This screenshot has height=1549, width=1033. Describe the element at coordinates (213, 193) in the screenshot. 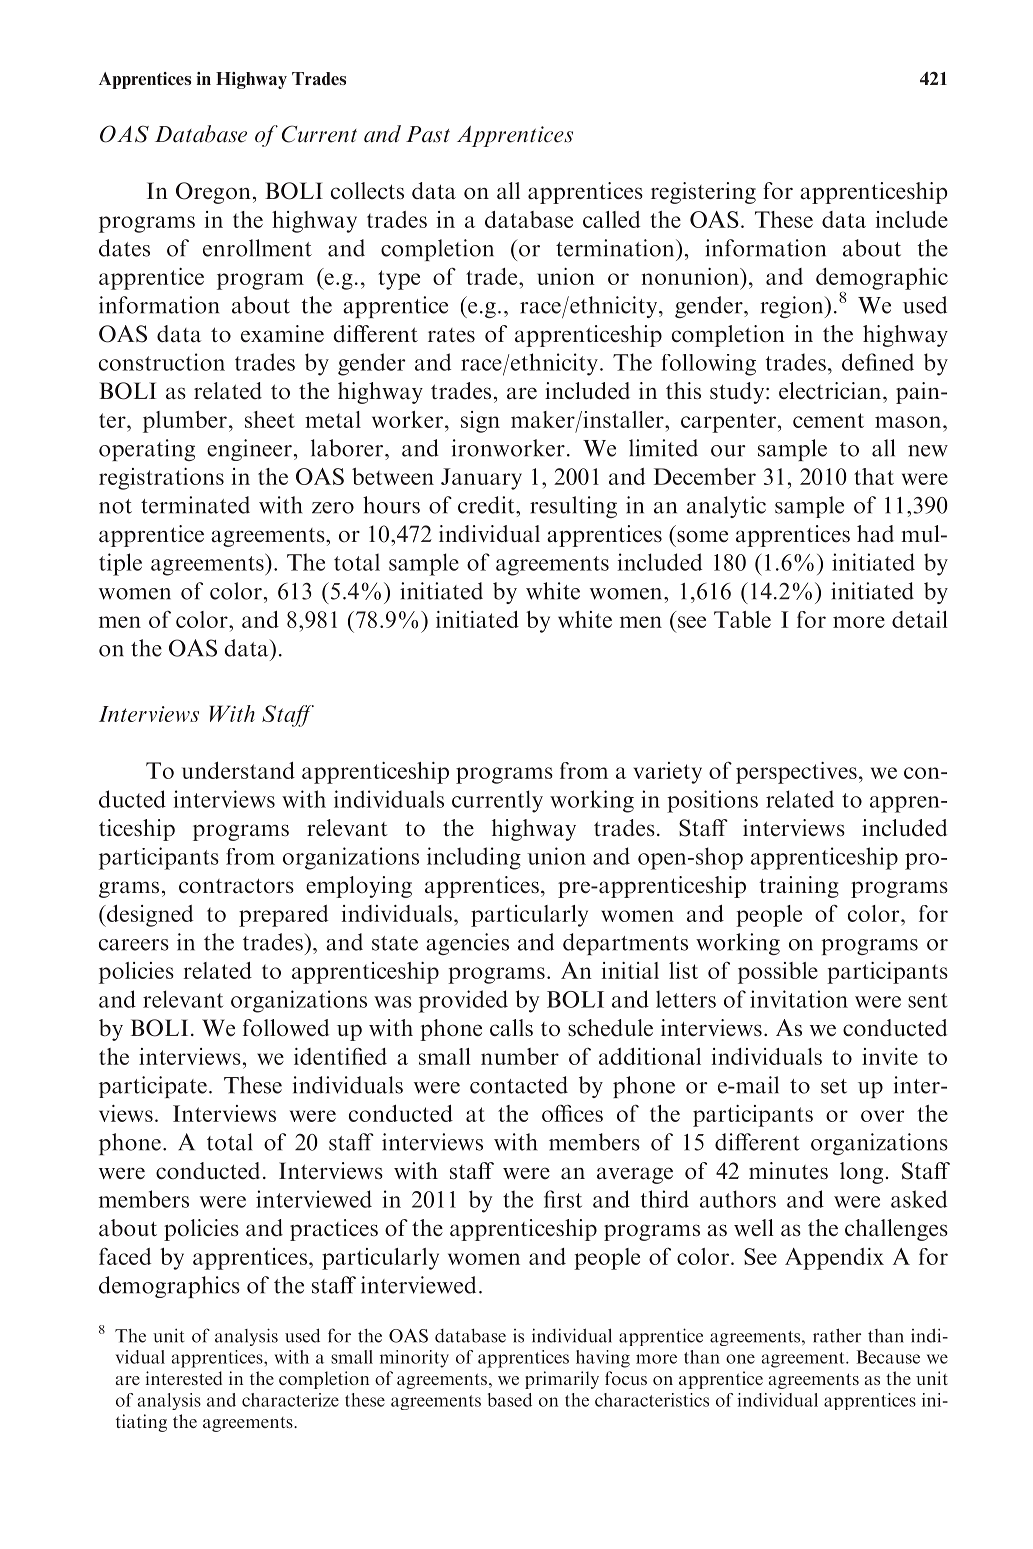

I see `Oregon` at that location.
